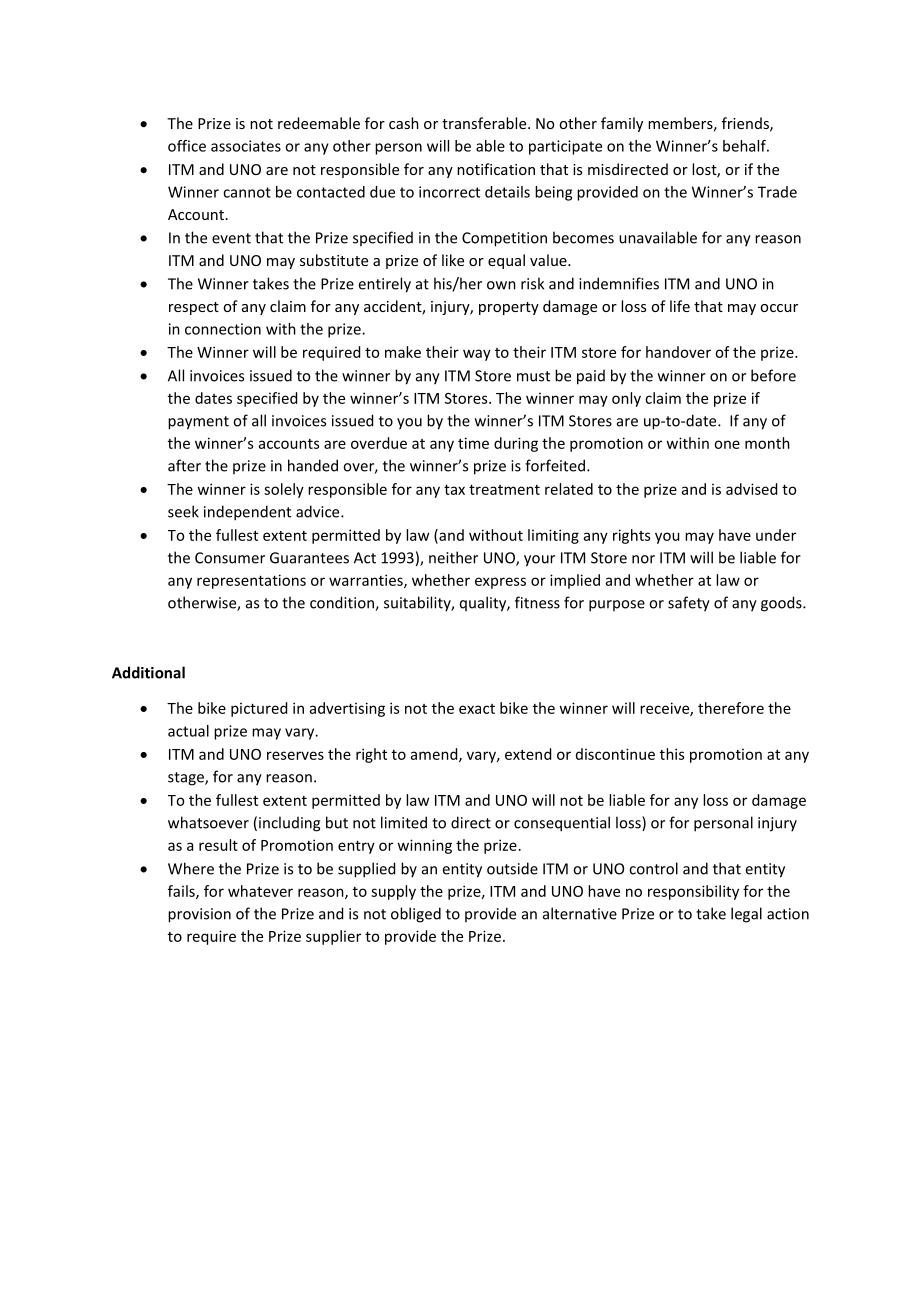 The height and width of the image is (1308, 924). Describe the element at coordinates (246, 146) in the image. I see `associates` at that location.
